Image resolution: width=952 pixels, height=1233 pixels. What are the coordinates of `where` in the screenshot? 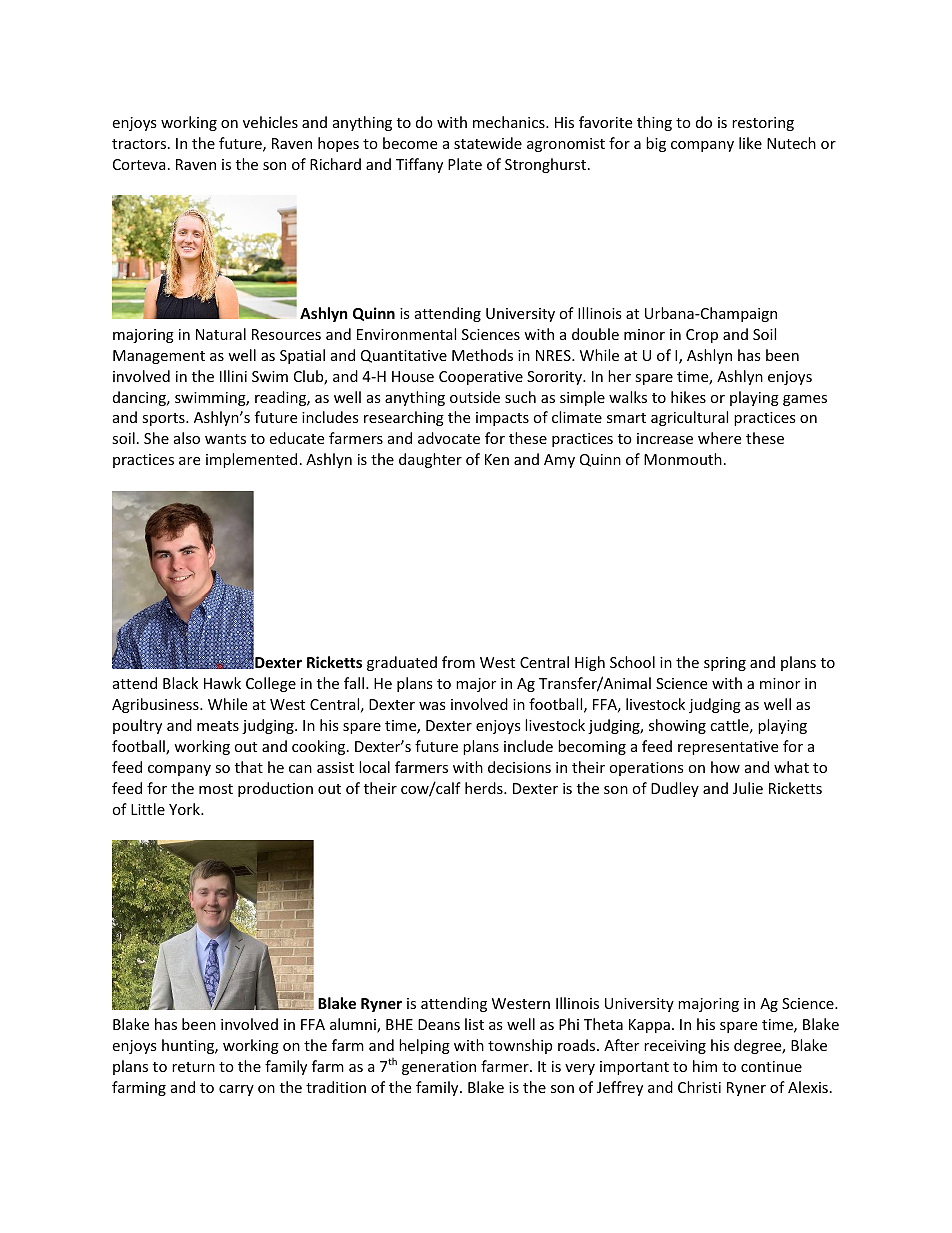 It's located at (719, 438).
